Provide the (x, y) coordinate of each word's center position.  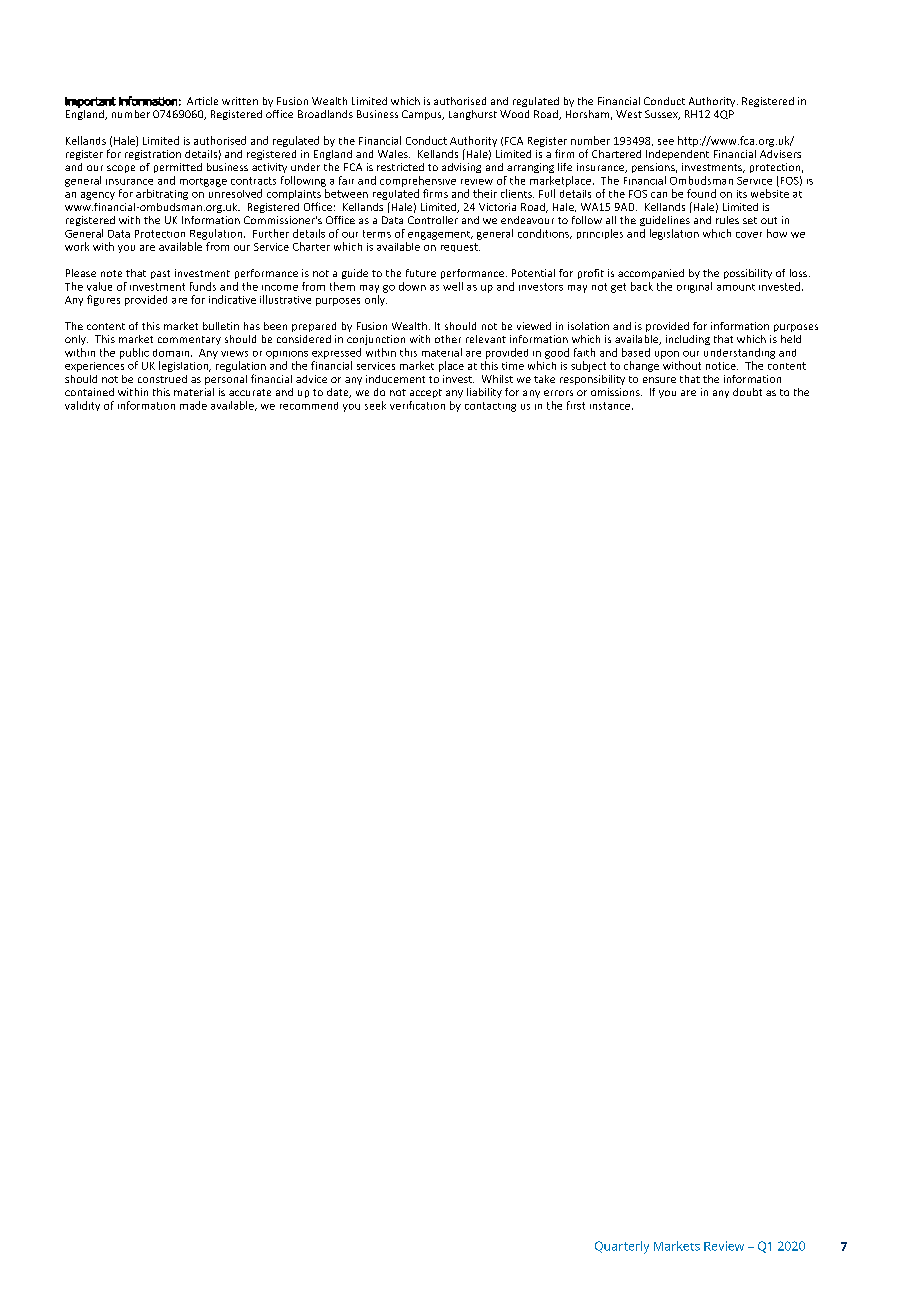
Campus (423, 115)
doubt (747, 392)
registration (153, 155)
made (193, 405)
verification (417, 405)
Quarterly (622, 1247)
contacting (490, 407)
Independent (677, 155)
